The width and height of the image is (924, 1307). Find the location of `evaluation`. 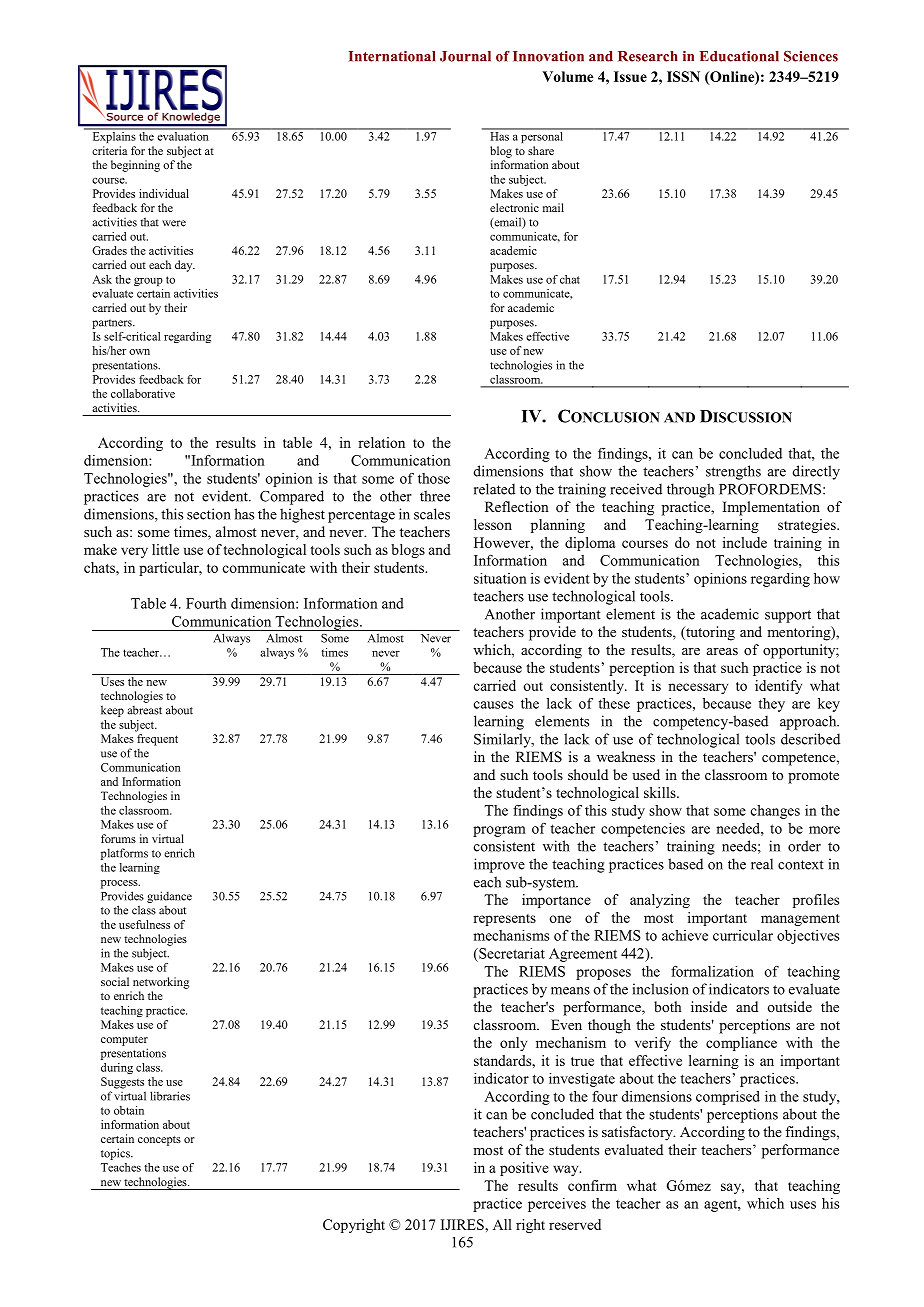

evaluation is located at coordinates (183, 135).
